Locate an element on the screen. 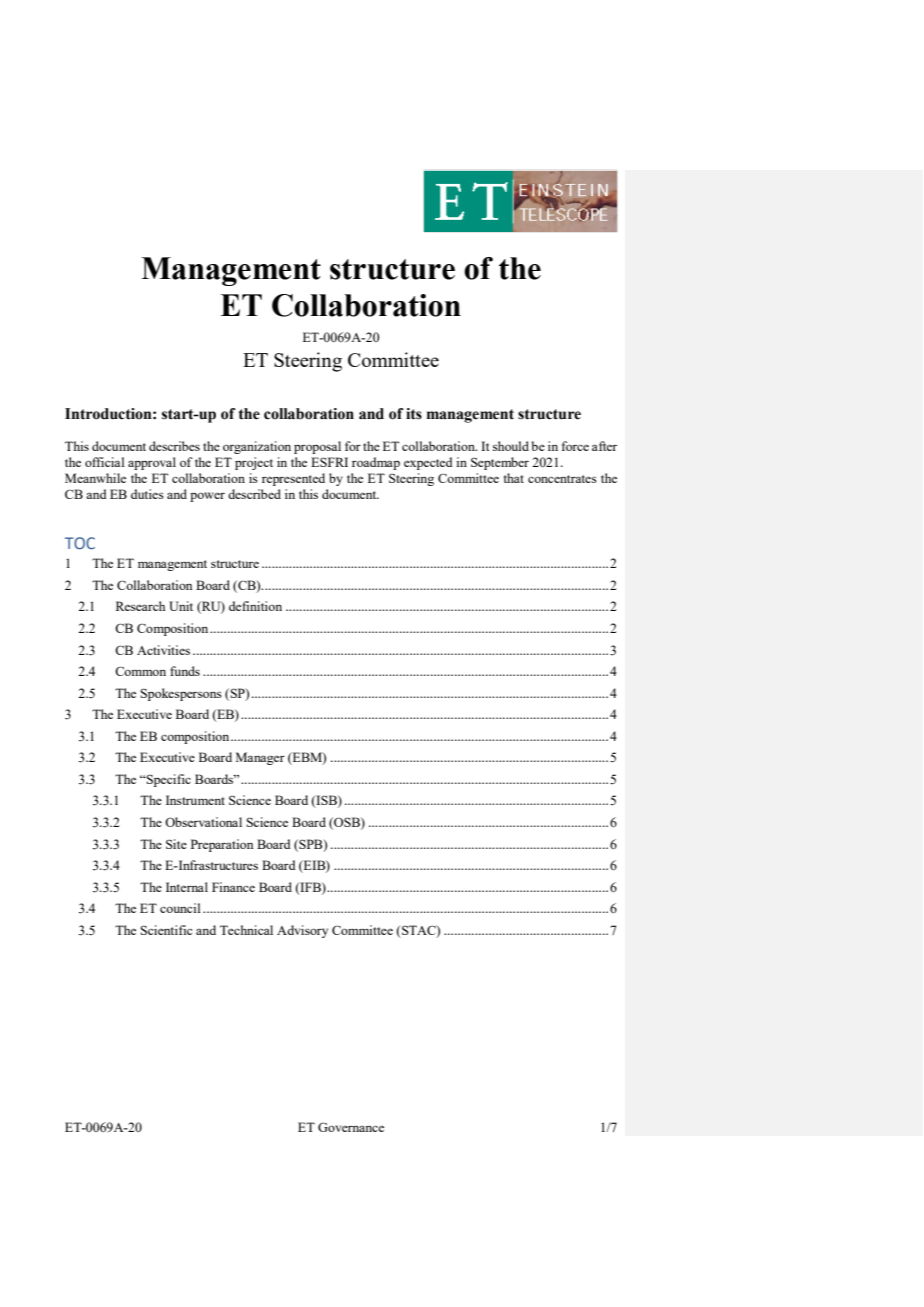  Advisory is located at coordinates (302, 931).
